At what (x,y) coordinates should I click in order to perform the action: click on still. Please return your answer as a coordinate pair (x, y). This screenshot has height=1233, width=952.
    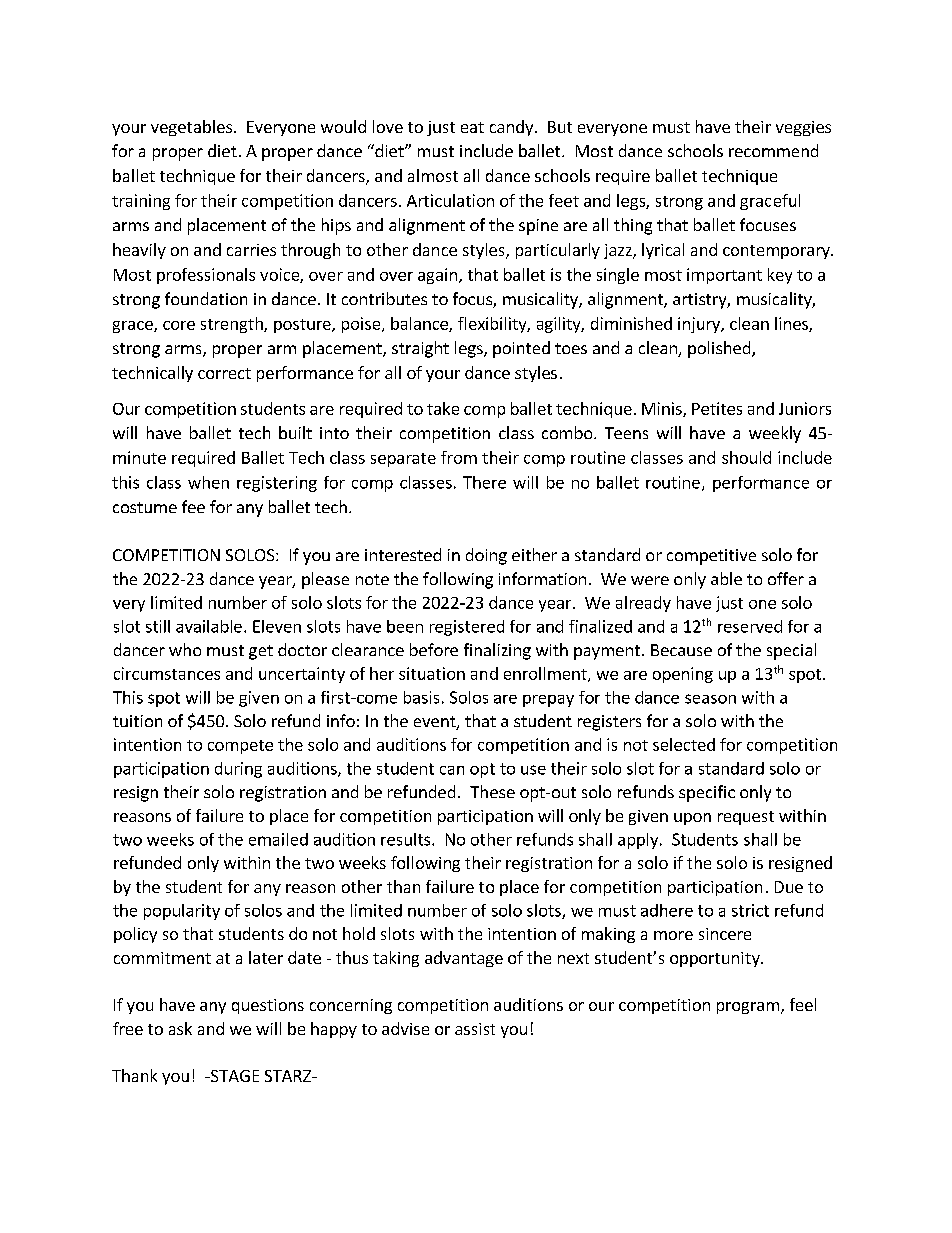
    Looking at the image, I should click on (158, 626).
